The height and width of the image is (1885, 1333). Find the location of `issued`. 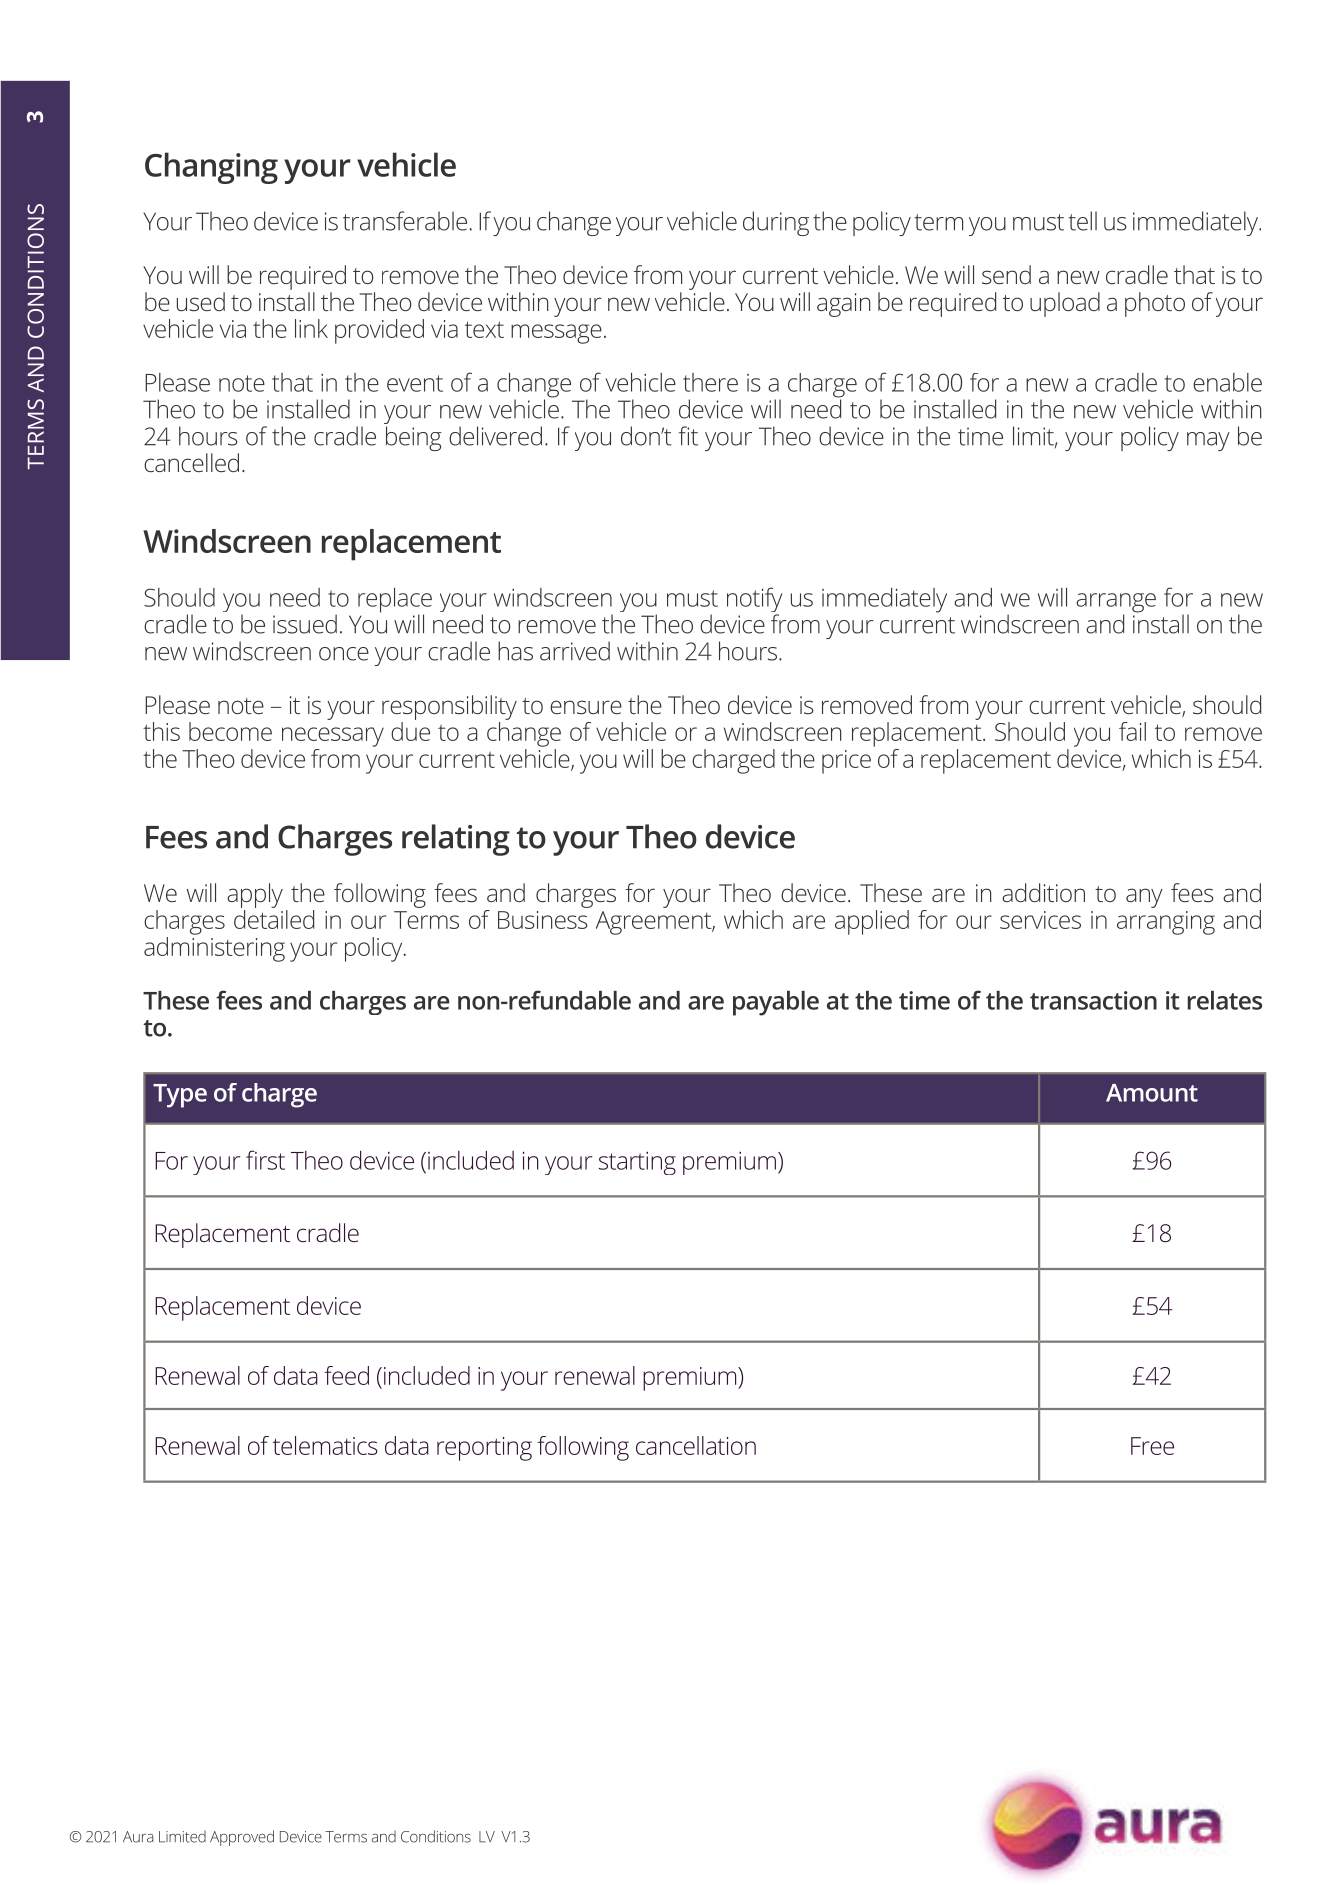

issued is located at coordinates (305, 624).
